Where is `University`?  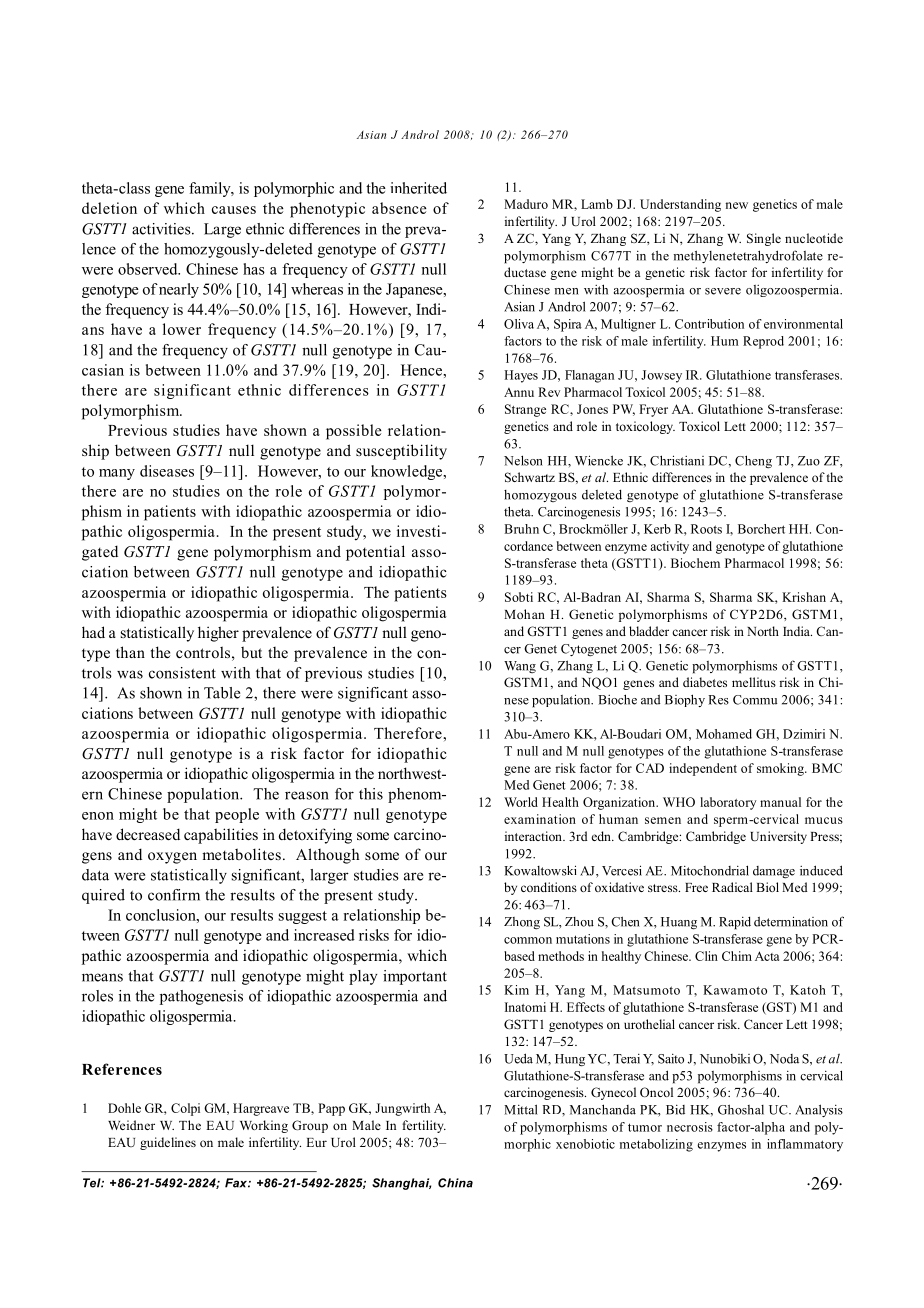
University is located at coordinates (778, 837).
